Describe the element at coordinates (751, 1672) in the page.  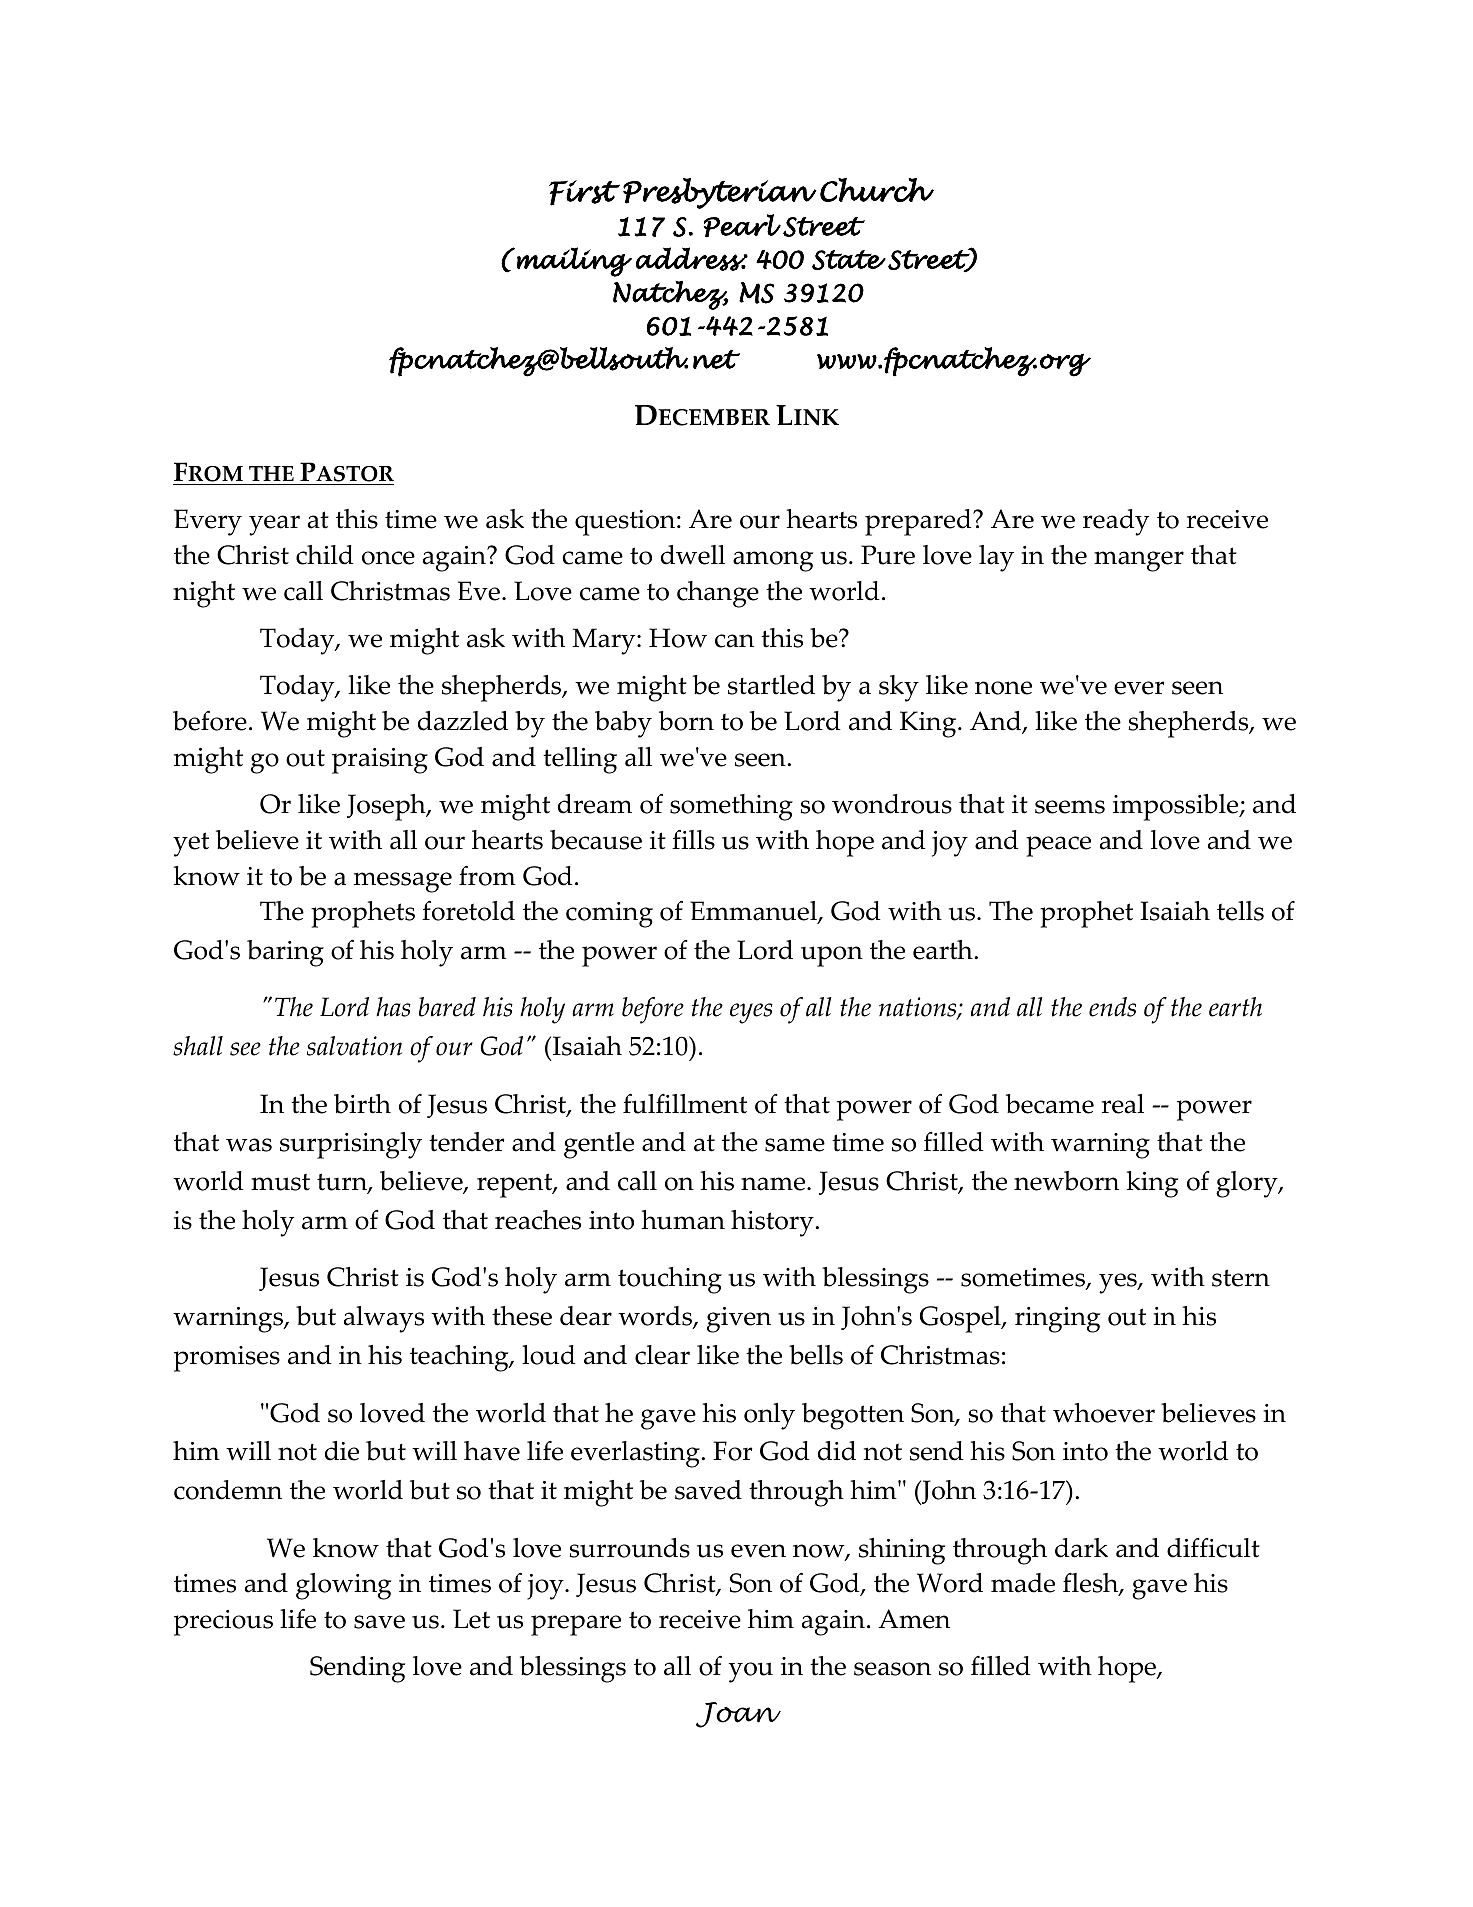
I see `you` at that location.
